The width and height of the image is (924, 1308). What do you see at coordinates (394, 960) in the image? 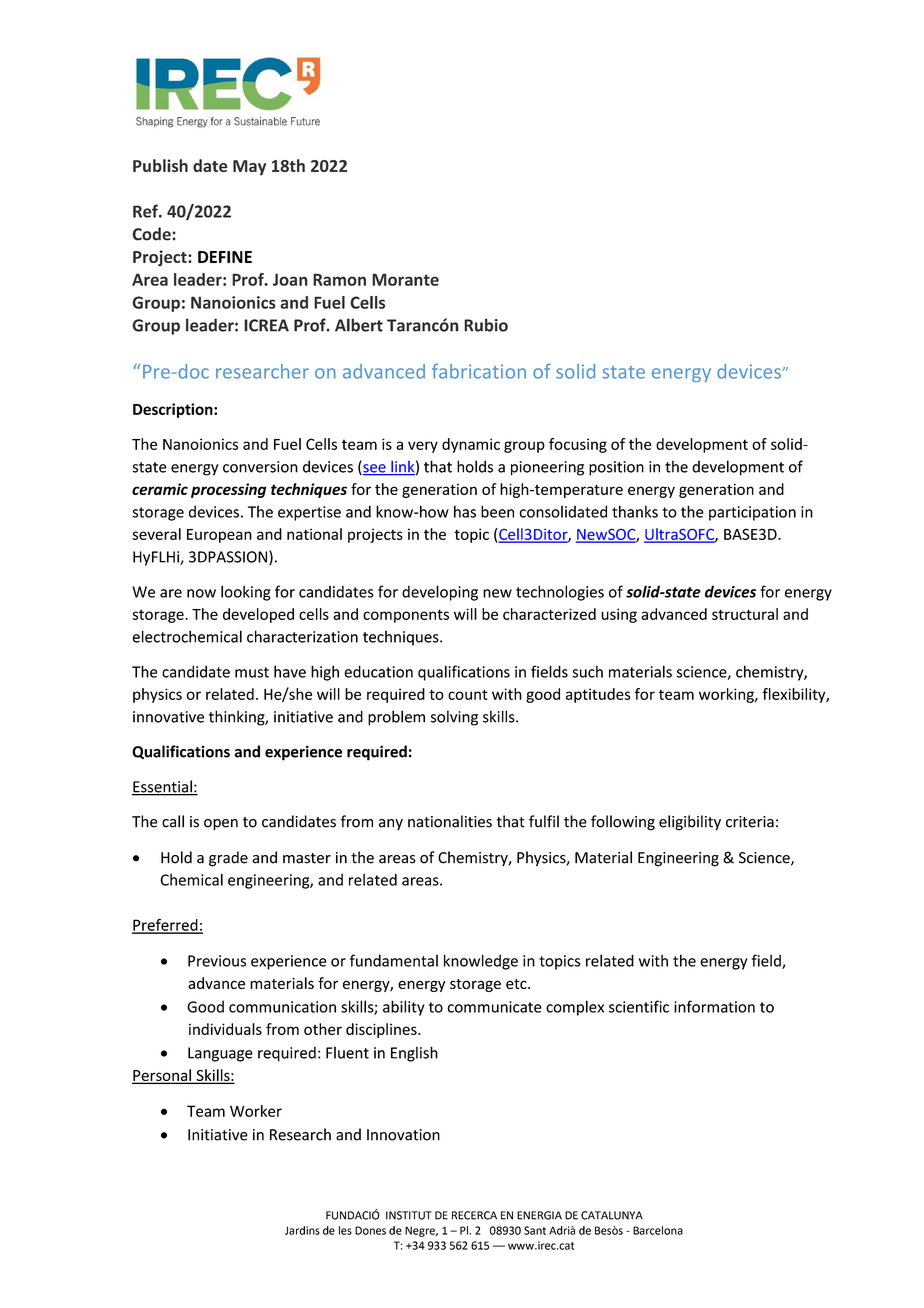
I see `fundamental` at bounding box center [394, 960].
